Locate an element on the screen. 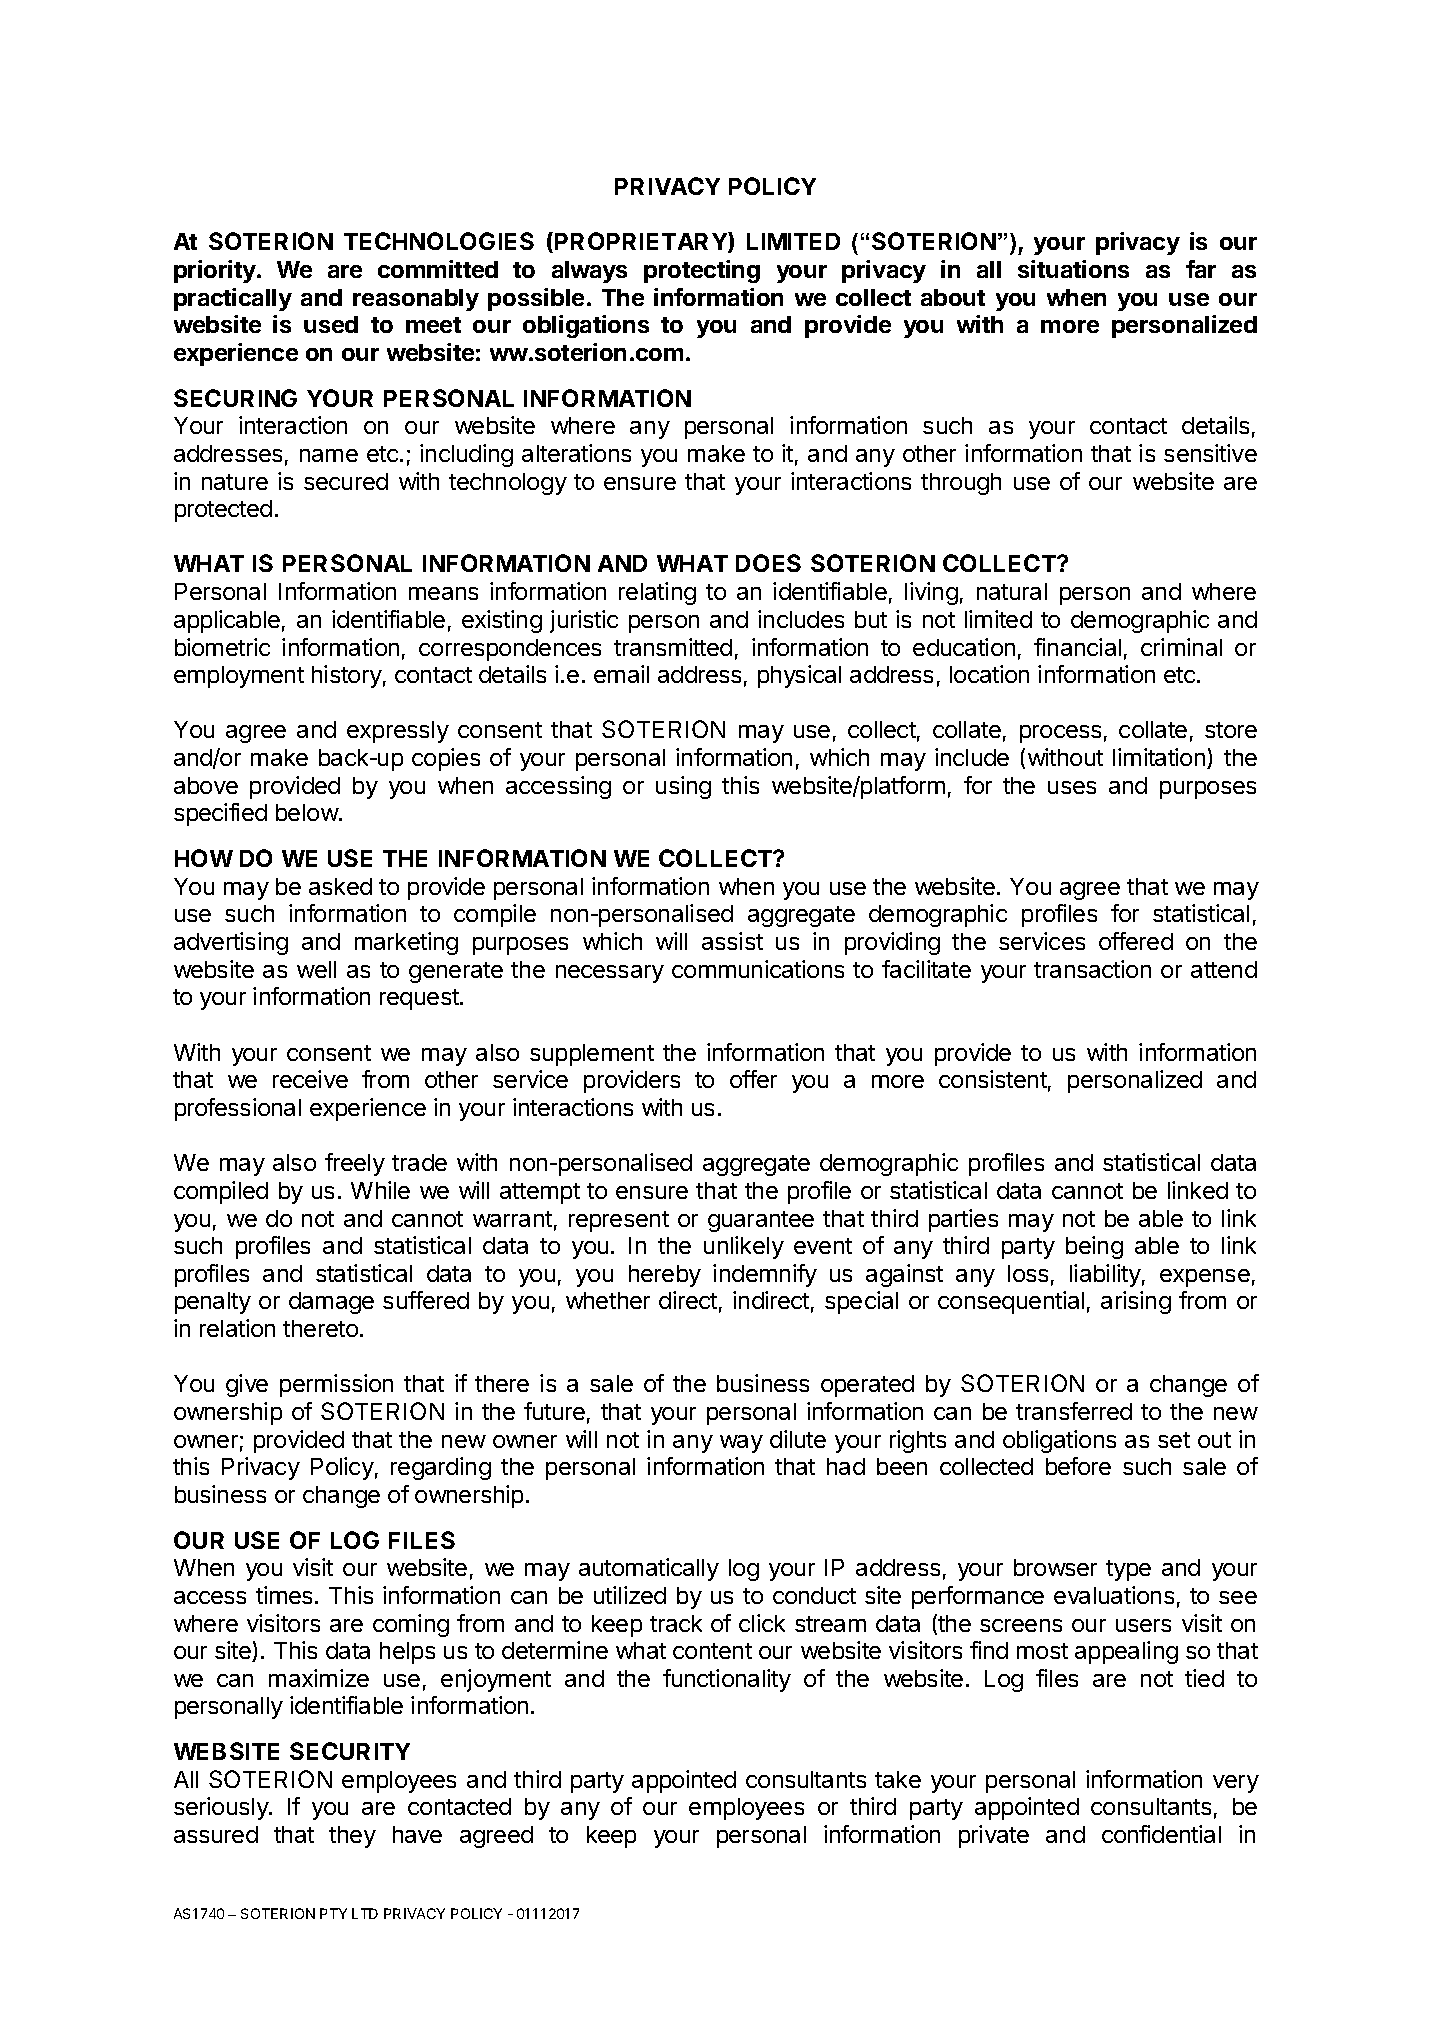 The width and height of the screenshot is (1431, 2024). protecting is located at coordinates (702, 271).
